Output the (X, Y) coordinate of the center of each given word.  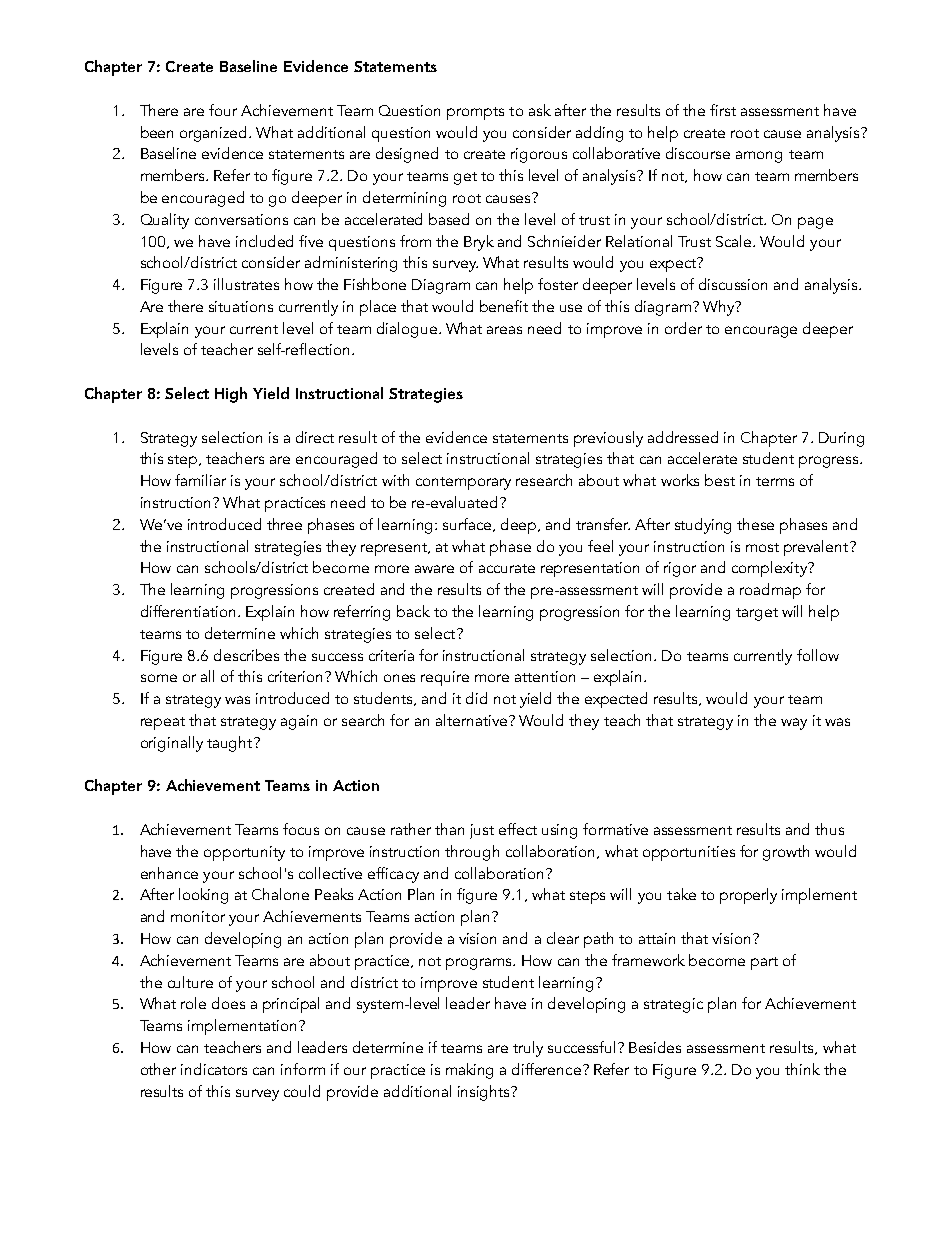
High (231, 395)
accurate (507, 568)
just (482, 831)
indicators (214, 1069)
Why (720, 308)
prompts (475, 113)
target (757, 614)
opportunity (244, 853)
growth (786, 853)
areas (504, 330)
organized (215, 134)
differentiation (188, 611)
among (759, 157)
